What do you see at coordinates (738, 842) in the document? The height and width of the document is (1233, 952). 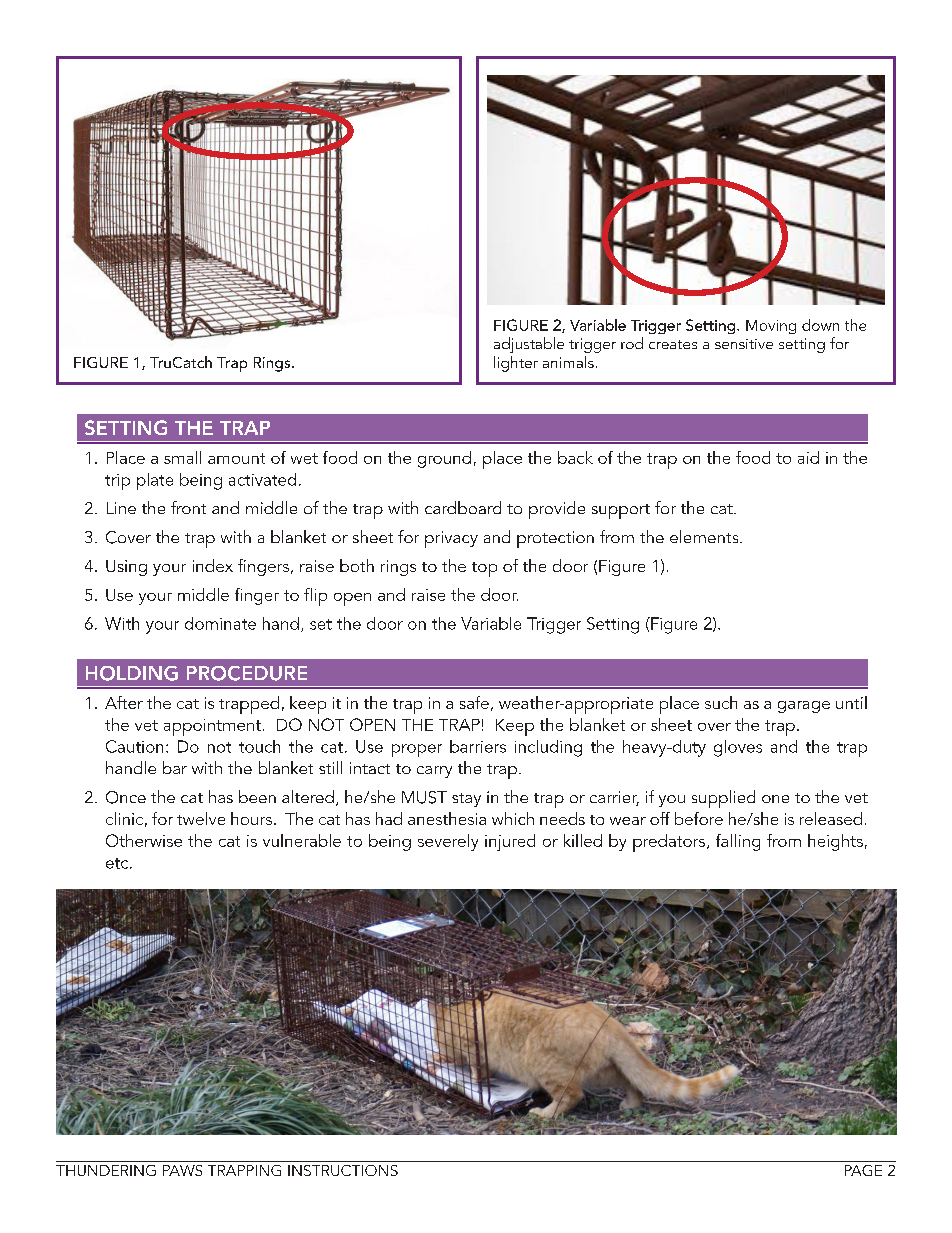 I see `falling` at bounding box center [738, 842].
